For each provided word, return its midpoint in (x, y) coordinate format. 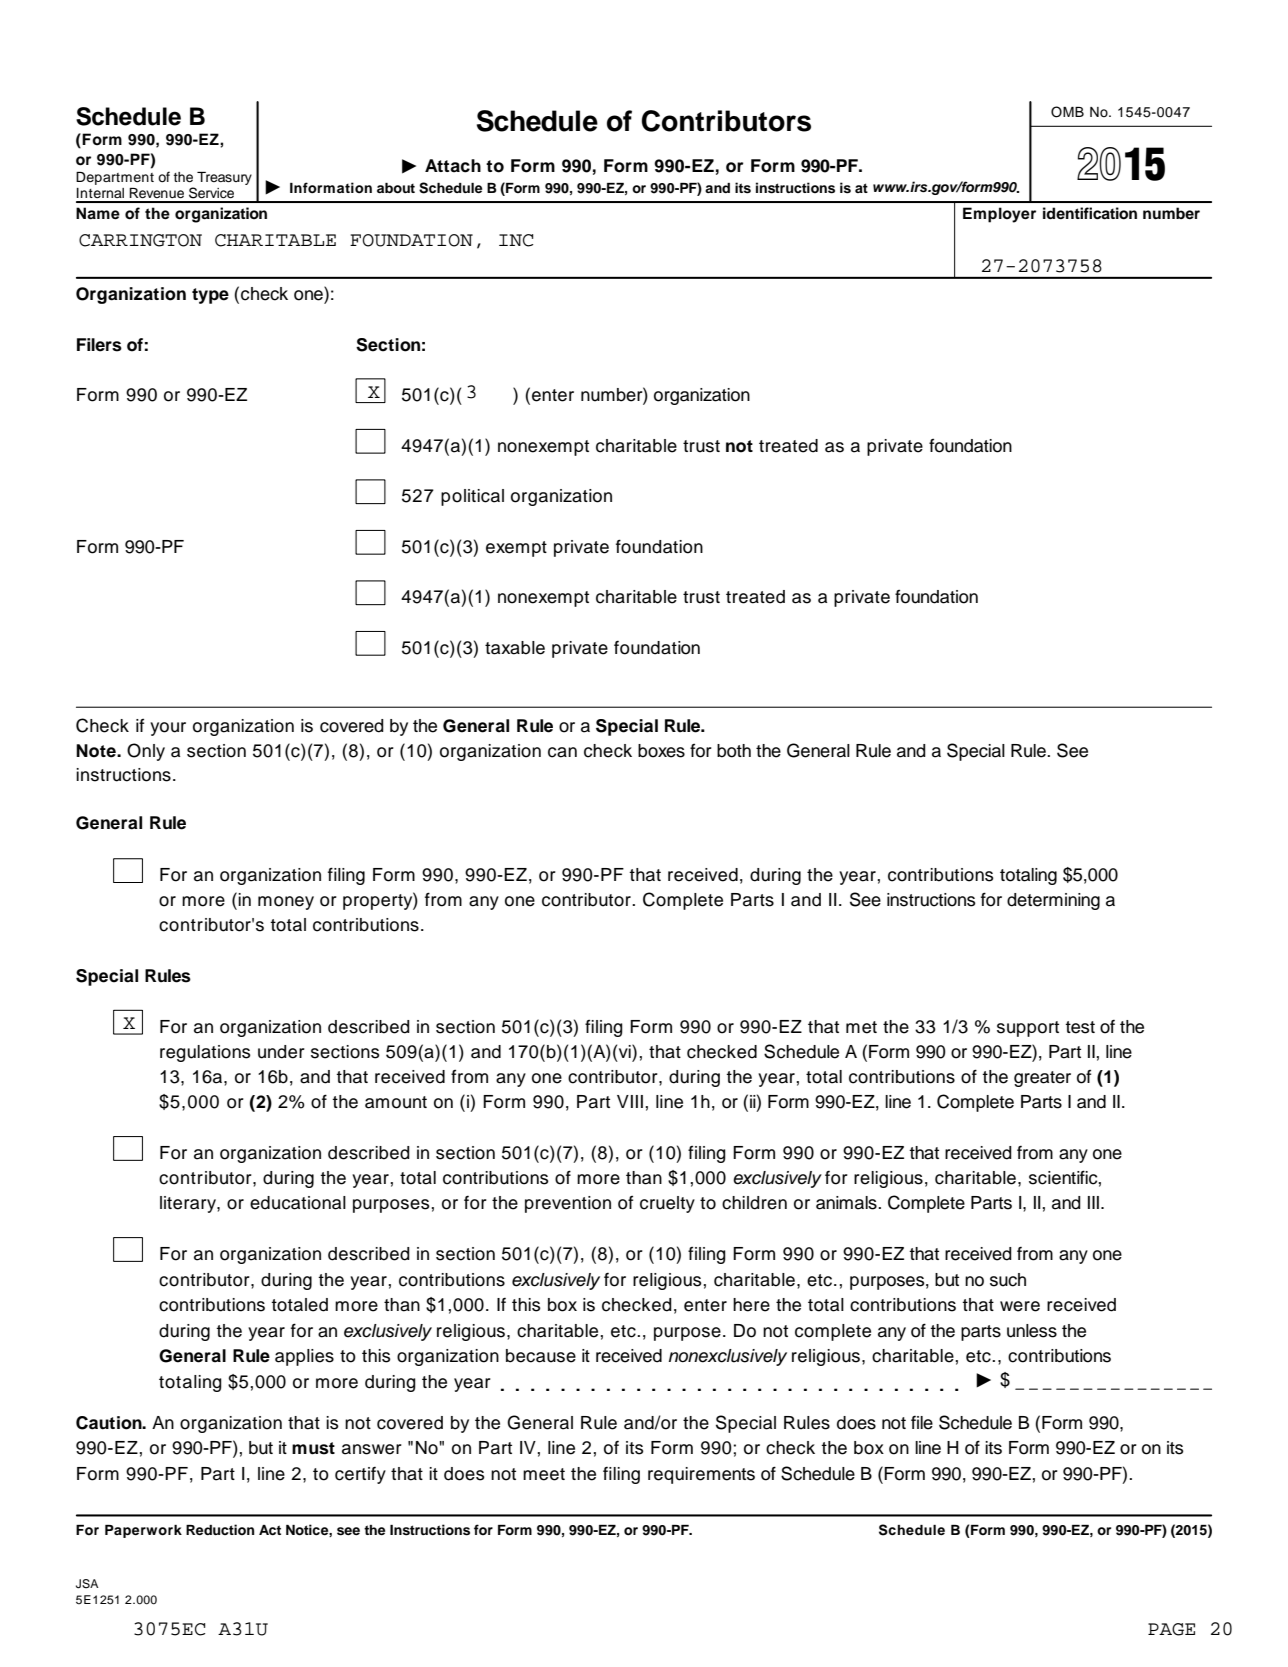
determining (1053, 901)
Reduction (220, 1529)
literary (189, 1204)
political (472, 497)
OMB (1067, 112)
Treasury (224, 178)
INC (516, 240)
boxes (661, 751)
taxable (515, 648)
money (286, 903)
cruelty (667, 1204)
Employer (999, 215)
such (1008, 1280)
